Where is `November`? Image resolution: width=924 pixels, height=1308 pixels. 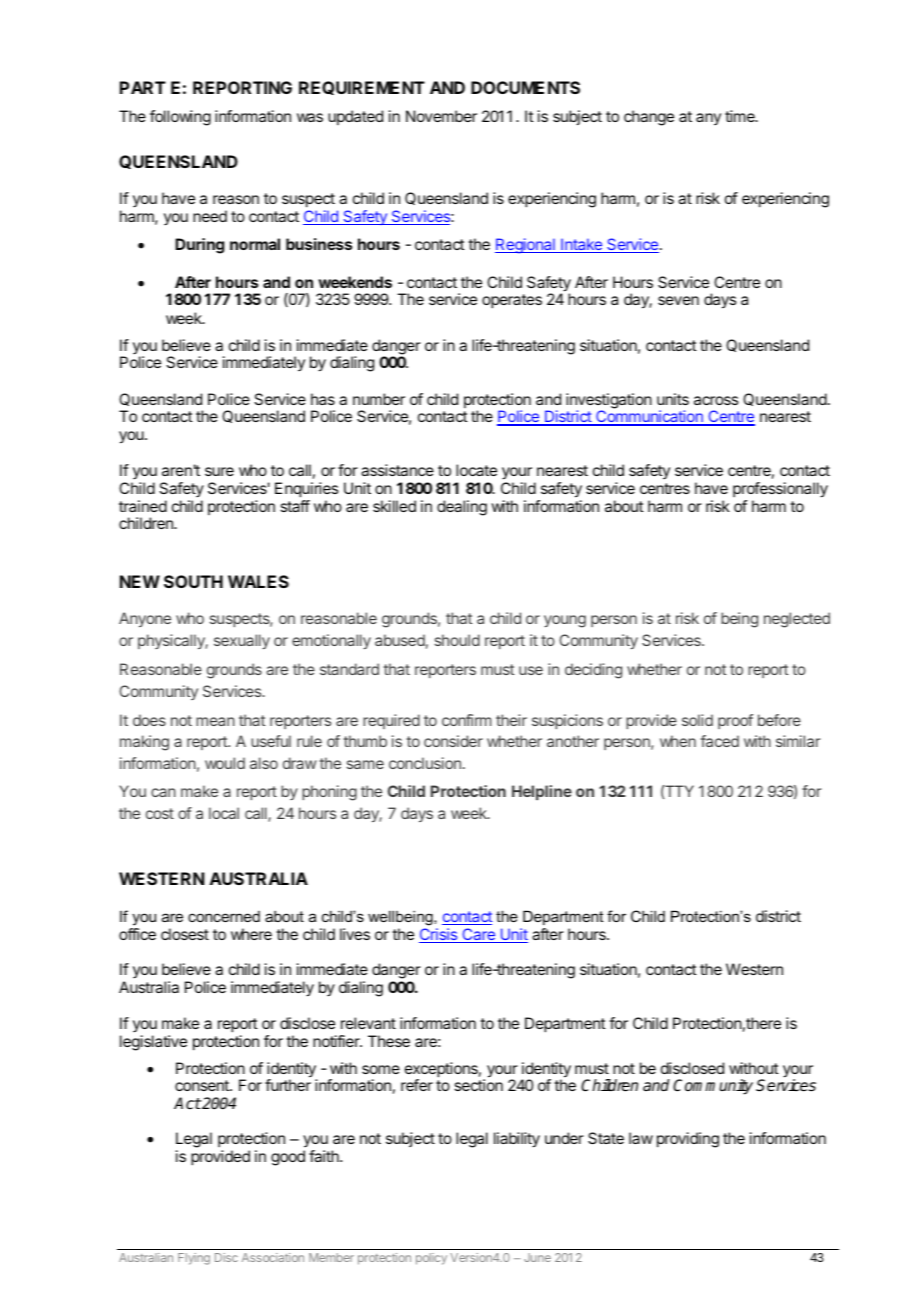 November is located at coordinates (441, 116).
